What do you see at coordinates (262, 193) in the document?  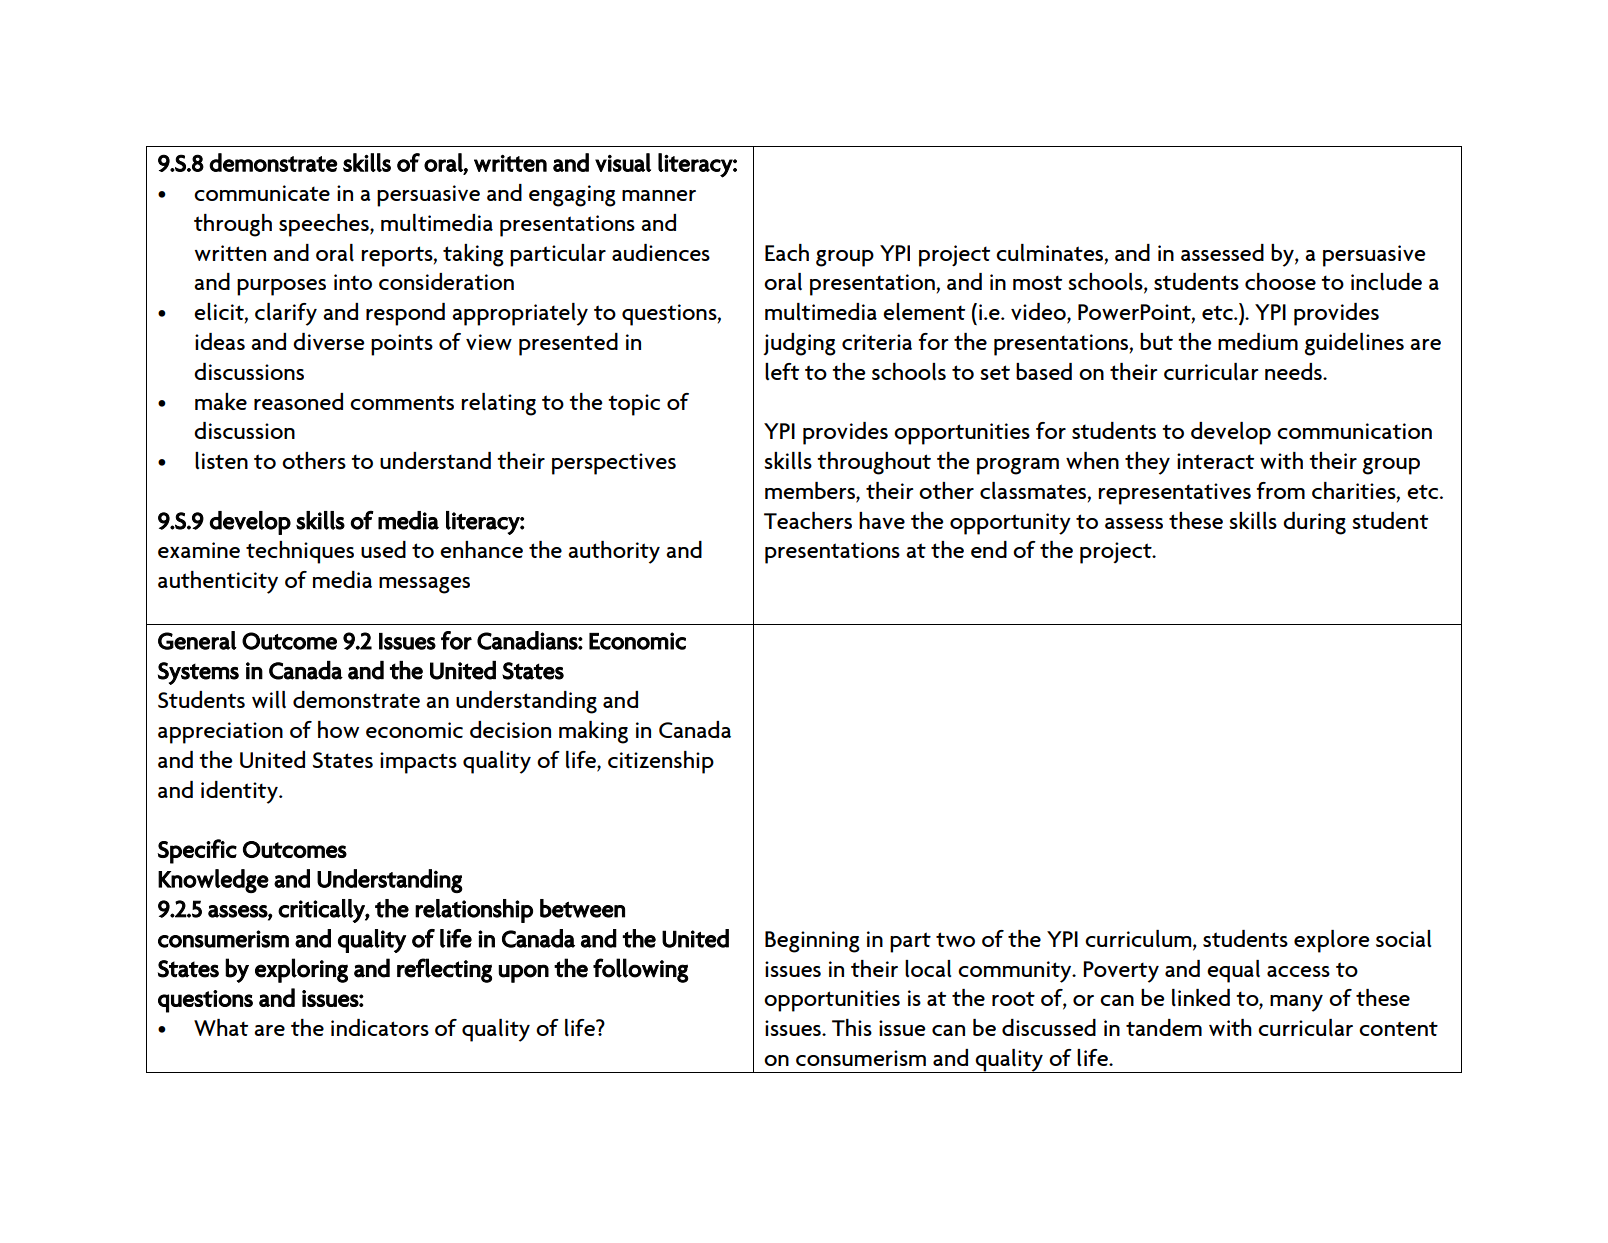 I see `communicate` at bounding box center [262, 193].
